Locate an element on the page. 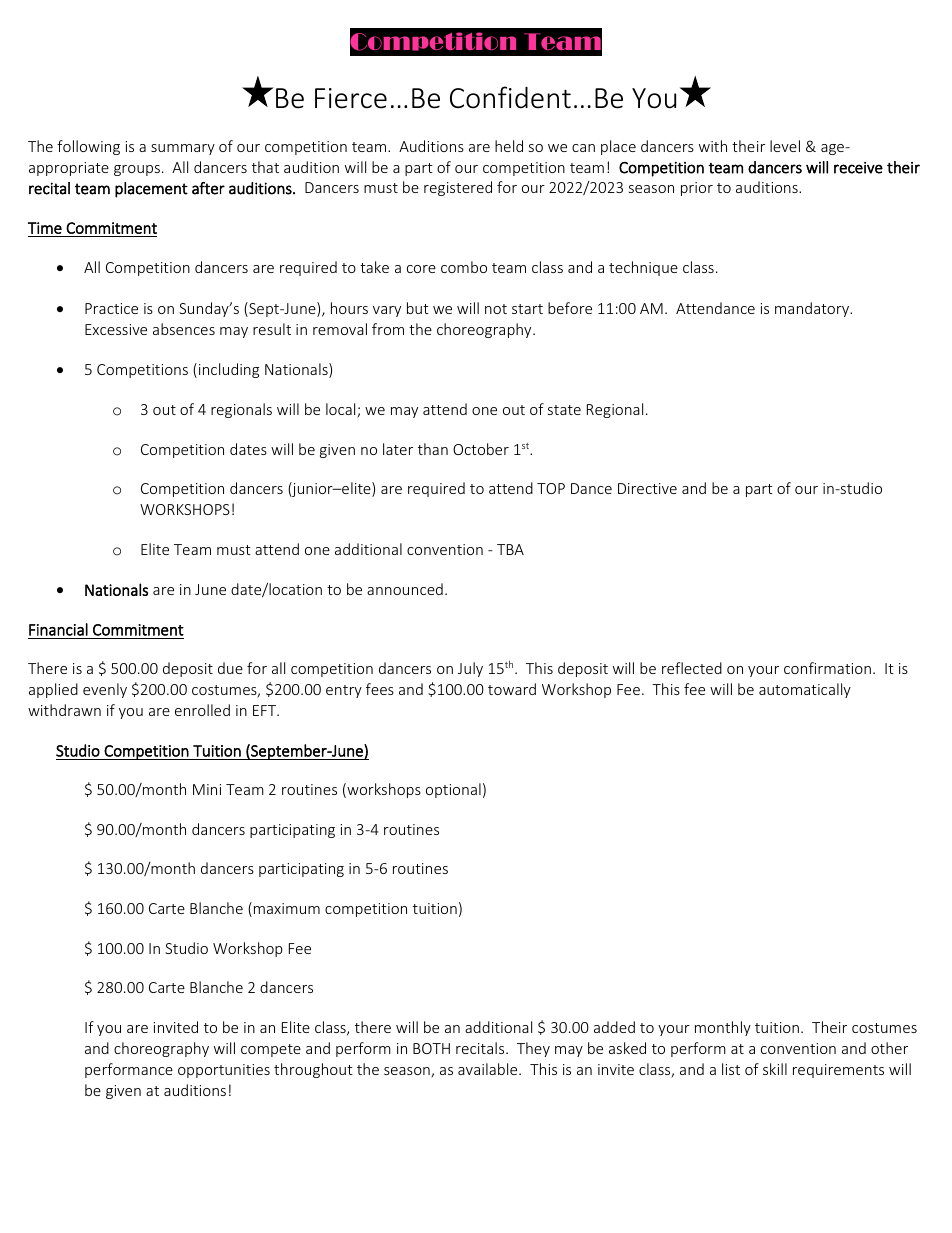  Mini is located at coordinates (207, 789).
